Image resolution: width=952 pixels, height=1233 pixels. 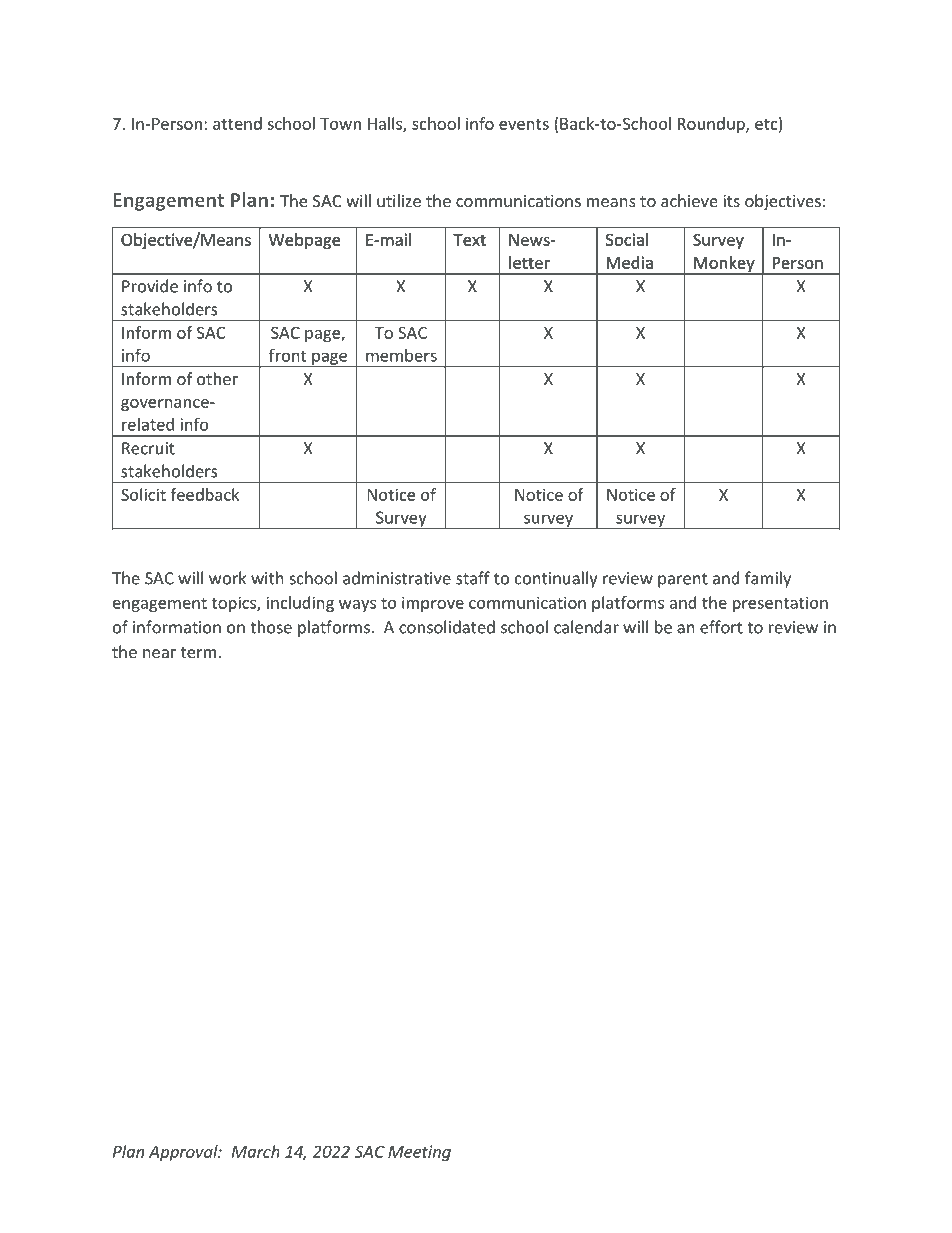 What do you see at coordinates (630, 262) in the screenshot?
I see `Media` at bounding box center [630, 262].
